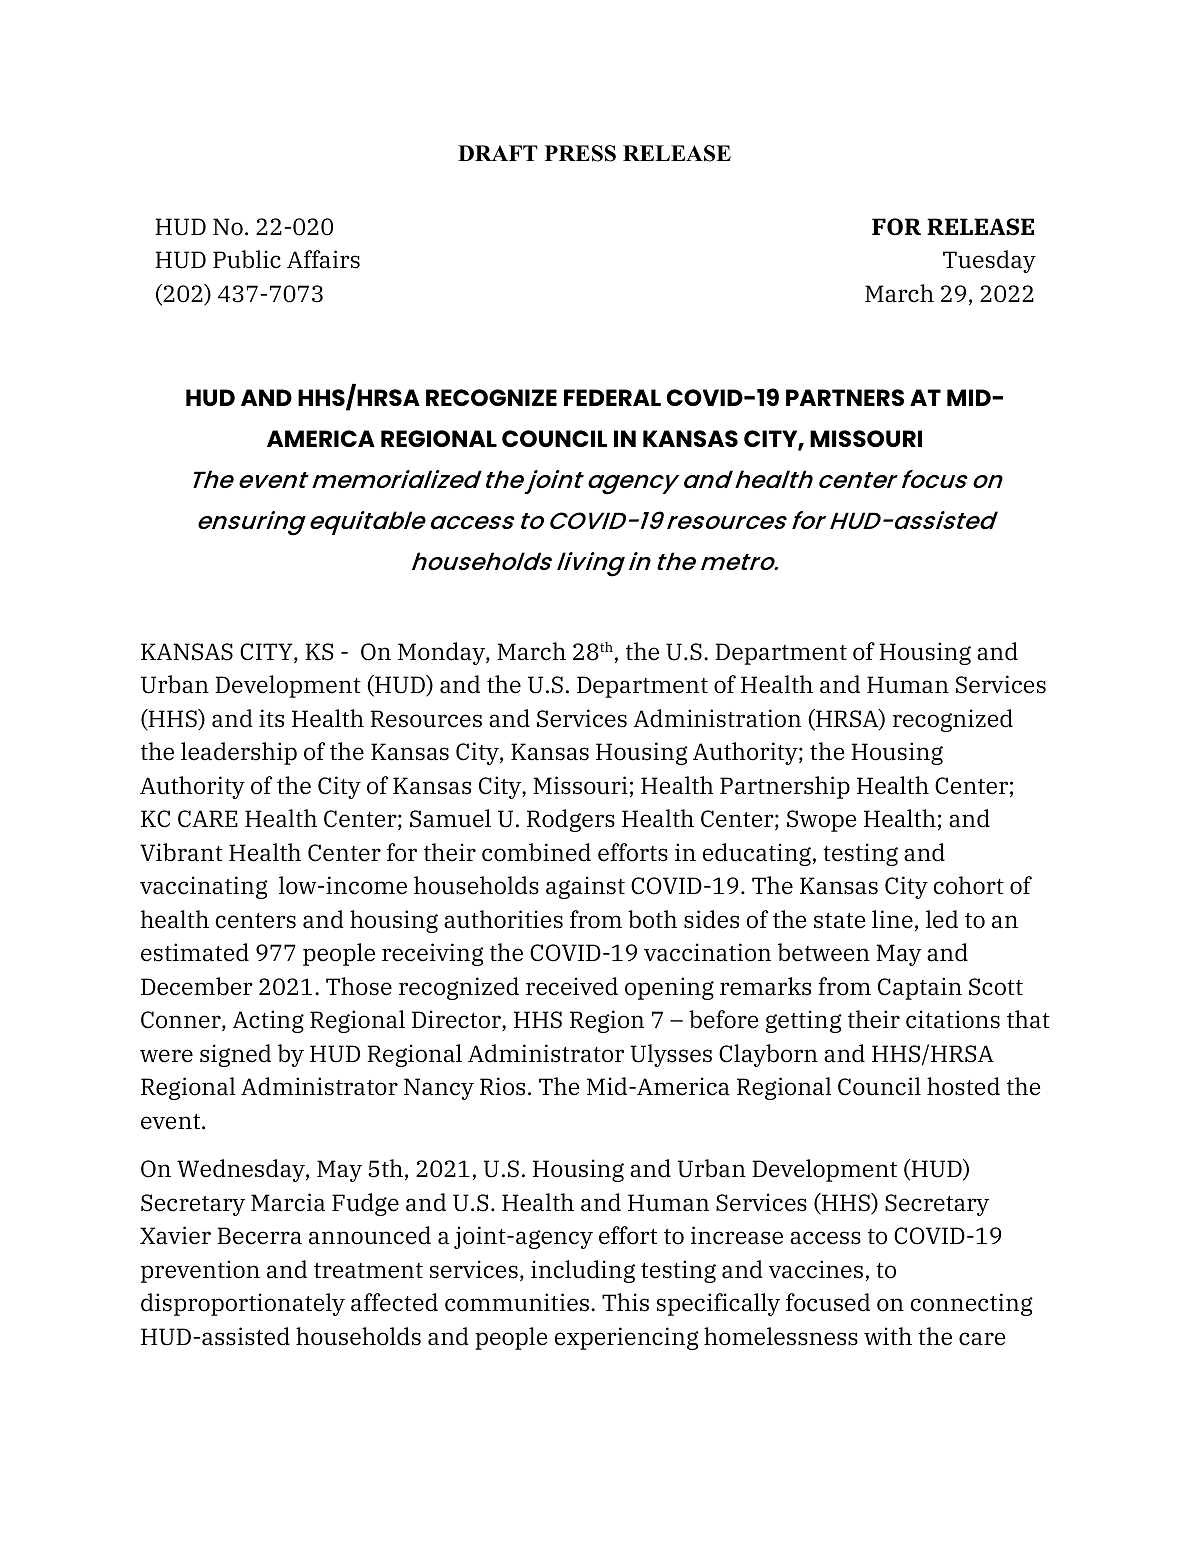  What do you see at coordinates (972, 1304) in the page?
I see `connecting` at bounding box center [972, 1304].
